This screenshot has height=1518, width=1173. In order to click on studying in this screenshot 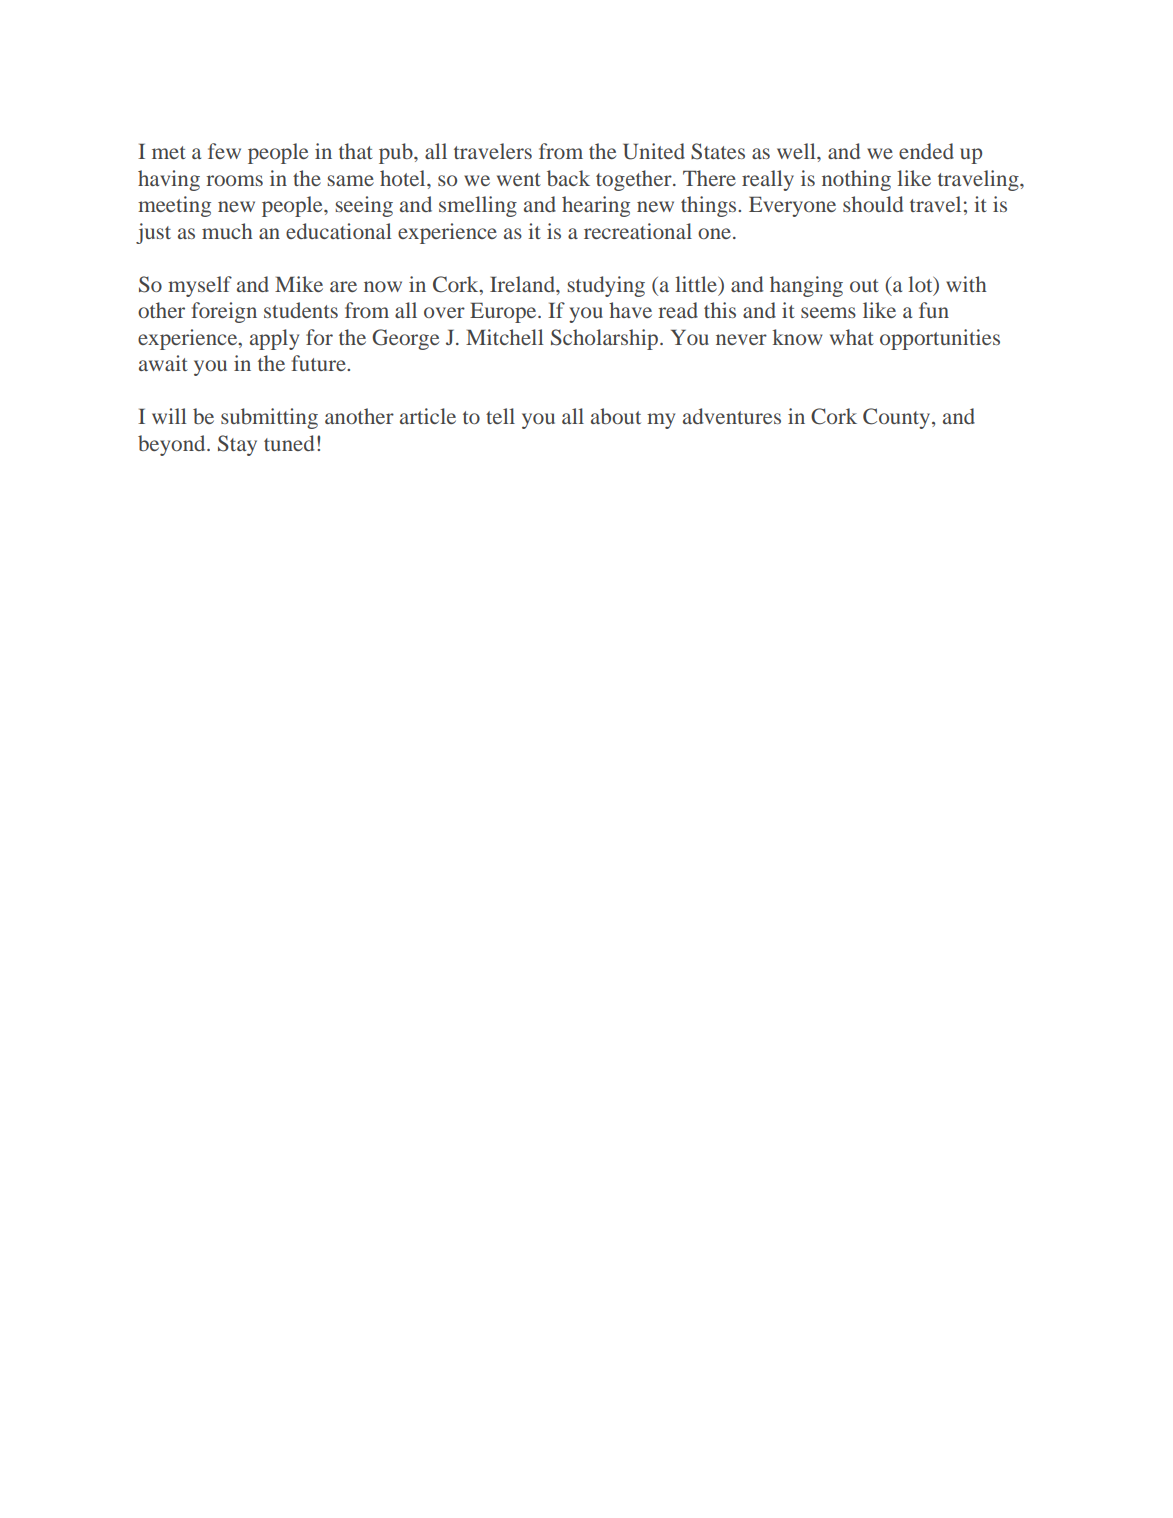, I will do `click(606, 286)`.
